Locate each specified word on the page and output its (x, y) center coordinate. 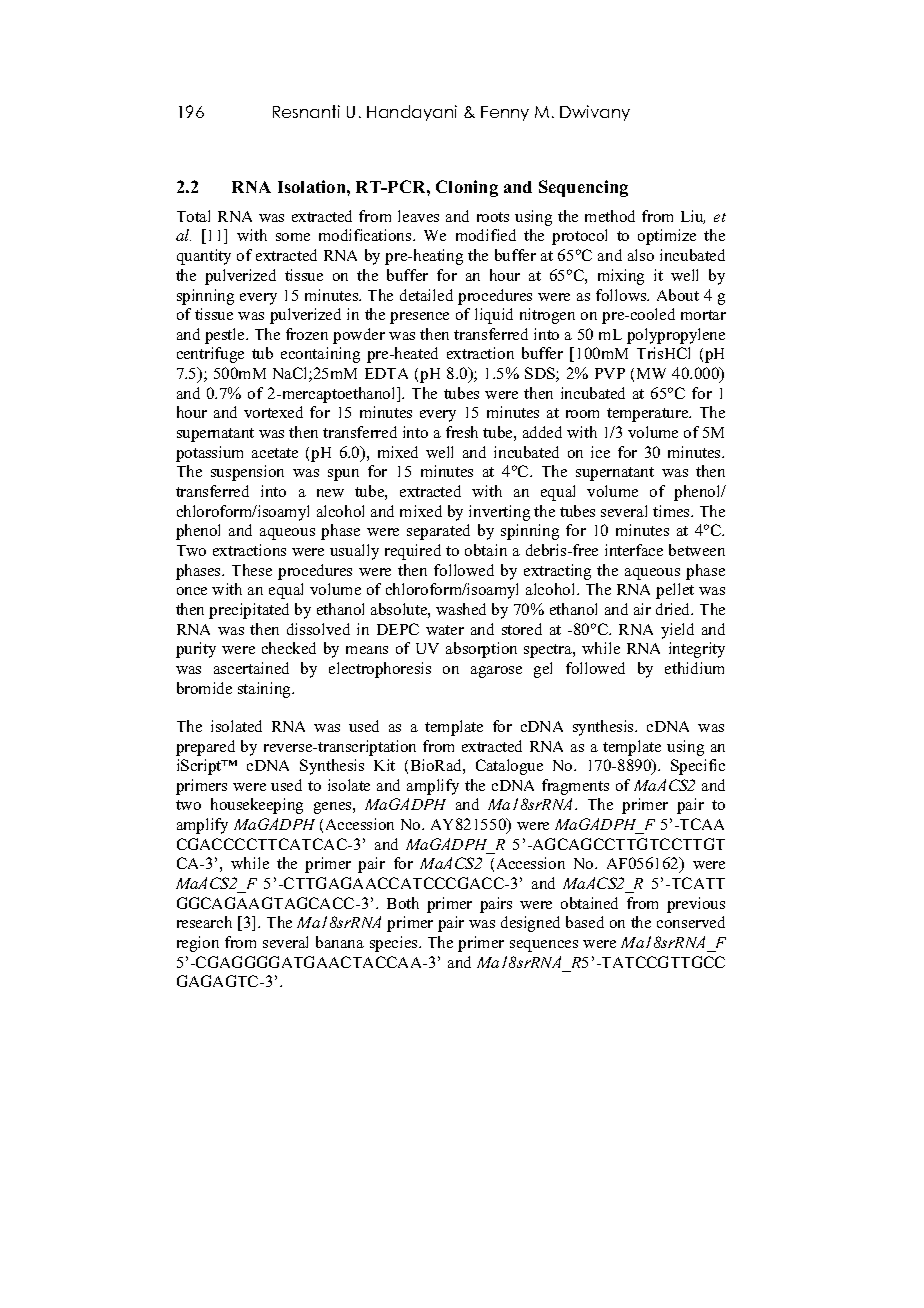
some (293, 237)
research (204, 922)
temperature (649, 415)
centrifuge (210, 355)
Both (403, 903)
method (610, 216)
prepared (205, 748)
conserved (691, 922)
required (413, 552)
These (252, 570)
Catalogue (509, 767)
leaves (418, 216)
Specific (698, 767)
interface (634, 550)
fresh (462, 432)
